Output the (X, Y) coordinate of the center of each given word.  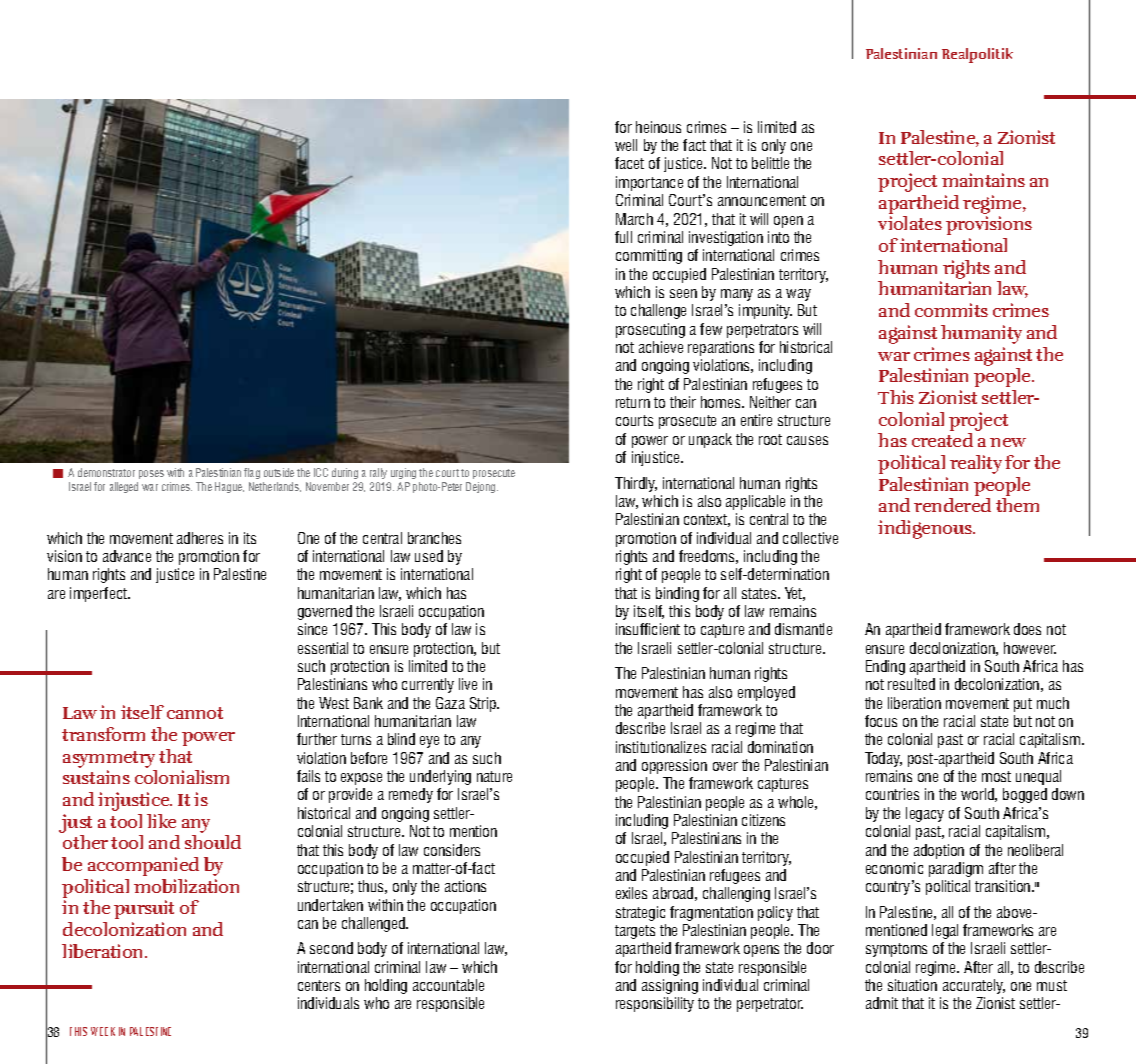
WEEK (103, 1031)
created (942, 440)
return (633, 402)
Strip (484, 704)
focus (881, 721)
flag (252, 473)
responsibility (655, 1004)
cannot (195, 713)
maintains (983, 180)
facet (629, 163)
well (626, 145)
